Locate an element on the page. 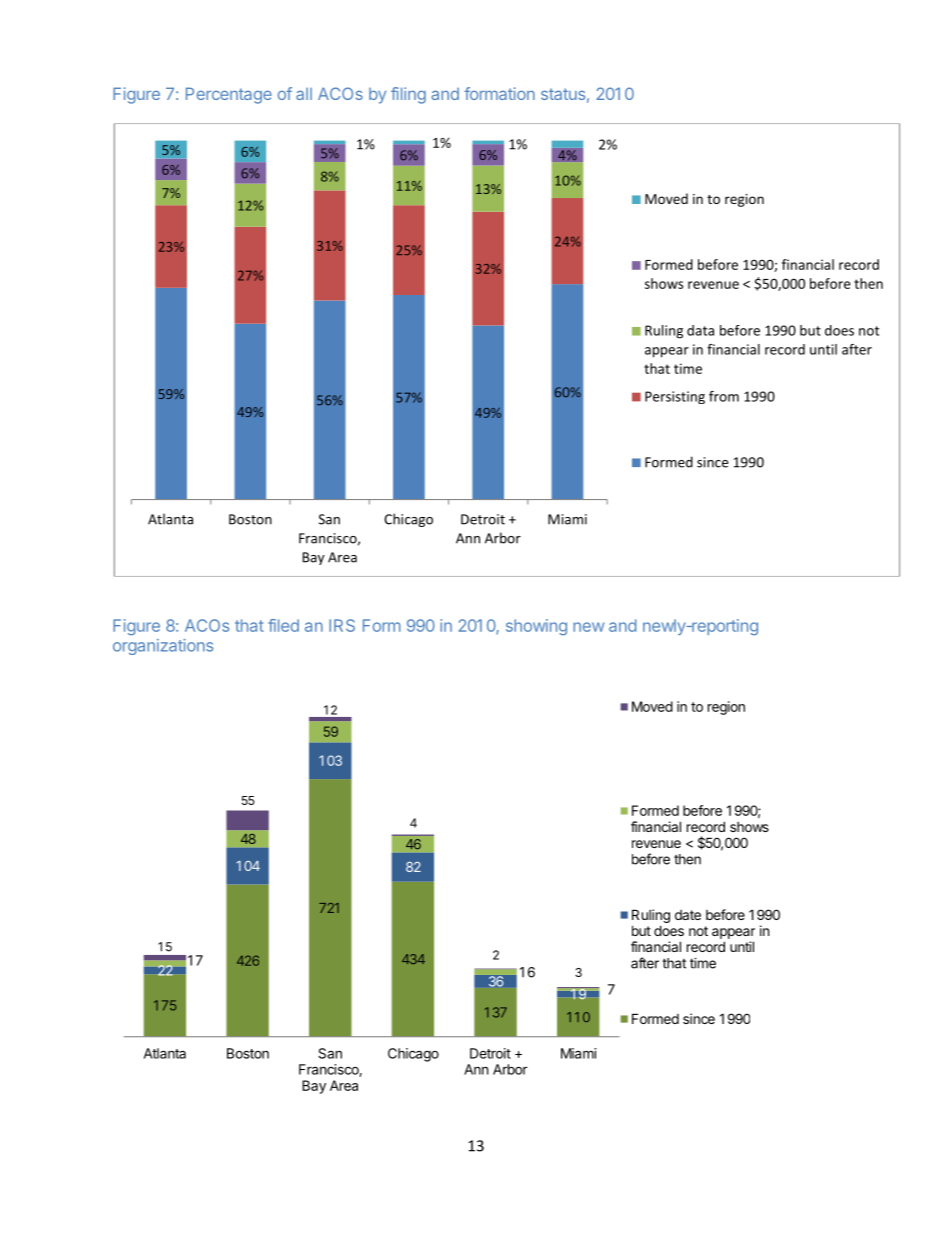 The height and width of the page is (1233, 952). filing is located at coordinates (408, 95).
